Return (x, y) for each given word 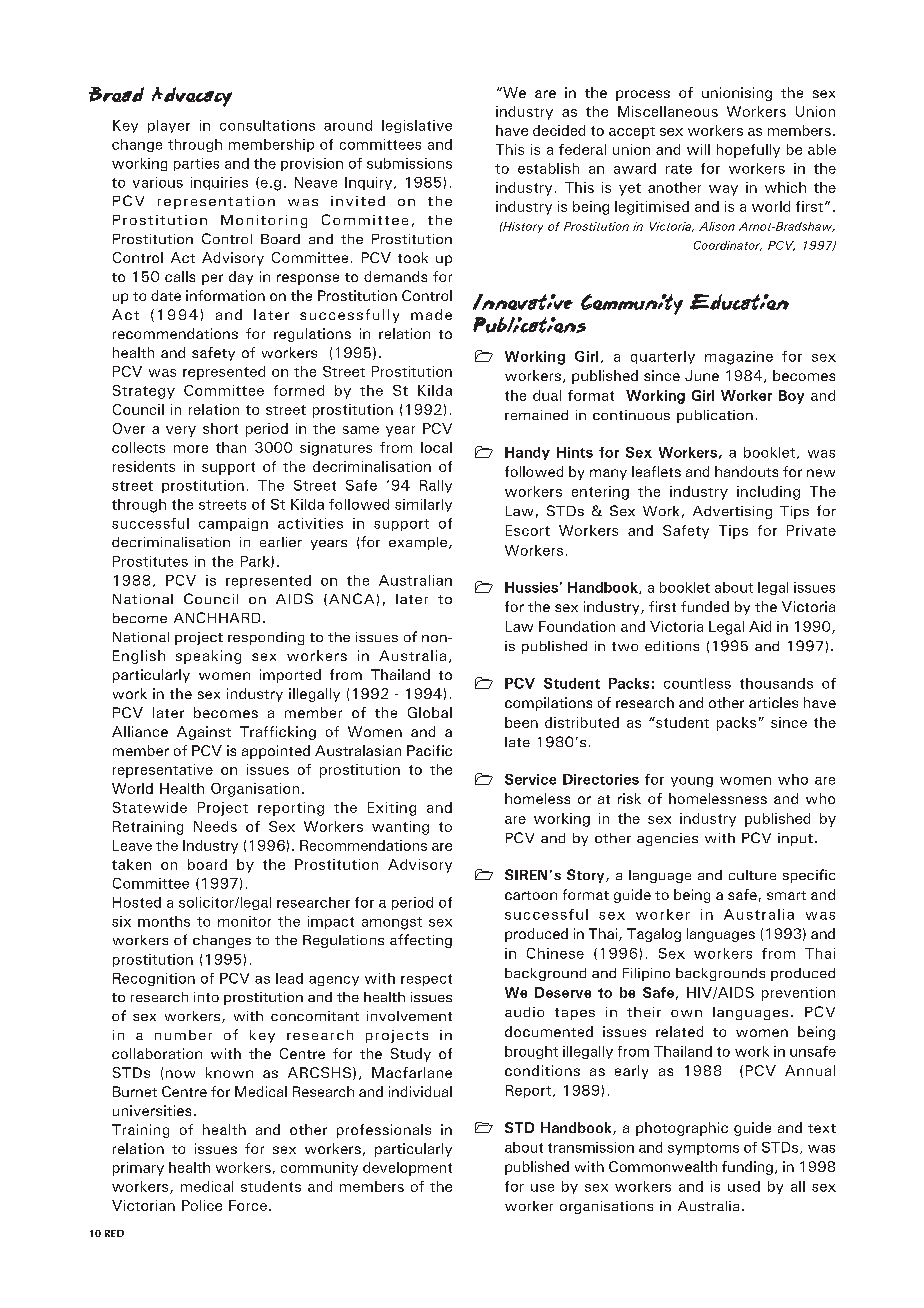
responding (266, 638)
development (407, 1169)
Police (202, 1205)
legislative (417, 126)
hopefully (748, 151)
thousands (776, 683)
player (169, 126)
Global (430, 712)
